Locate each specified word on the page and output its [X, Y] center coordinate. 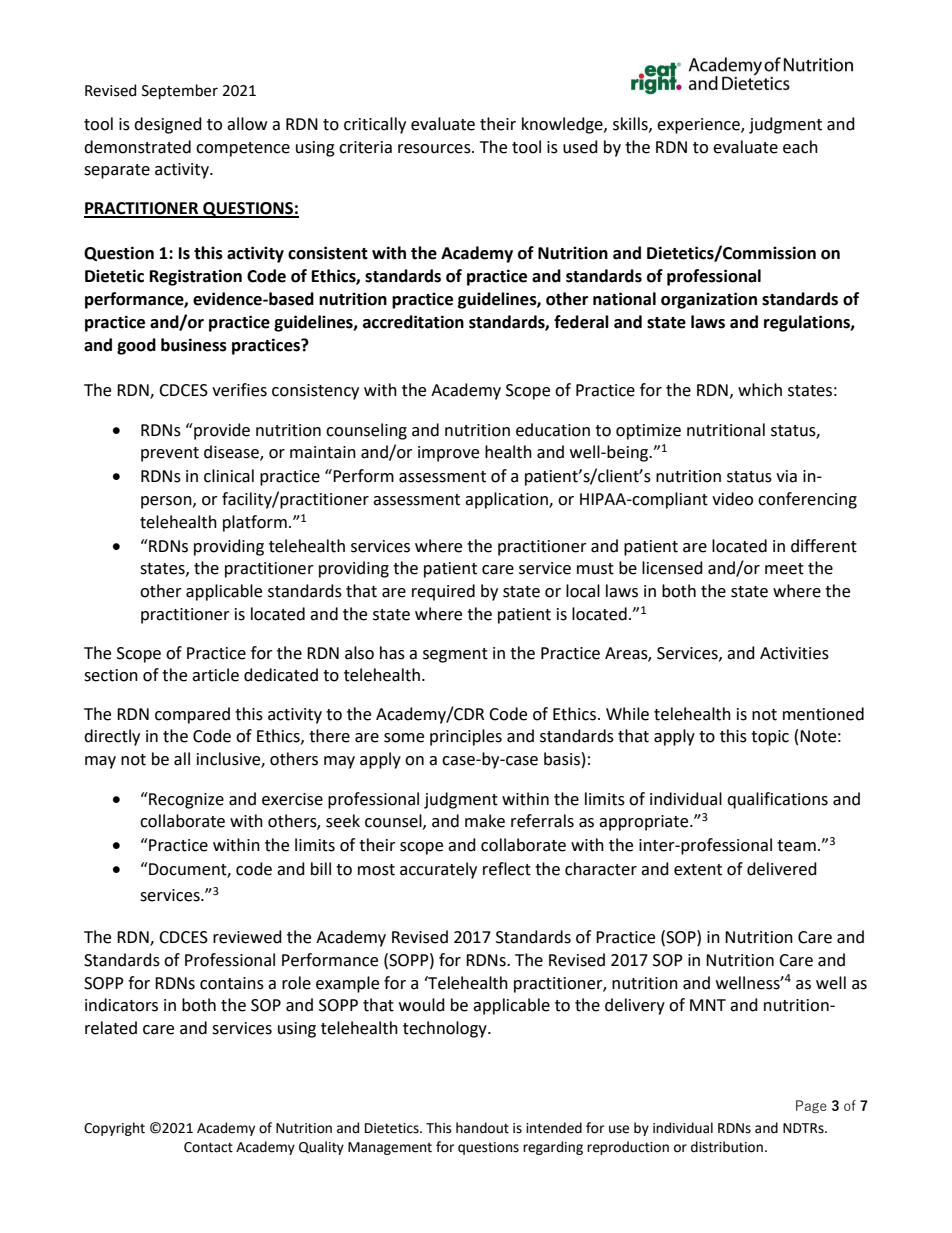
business [194, 345]
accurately [438, 870]
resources [435, 149]
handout [482, 1128]
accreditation [413, 322]
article [215, 675]
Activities [794, 653]
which [760, 390]
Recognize [185, 800]
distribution [727, 1147]
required [443, 592]
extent [698, 870]
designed [168, 125]
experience [699, 126]
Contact [208, 1147]
